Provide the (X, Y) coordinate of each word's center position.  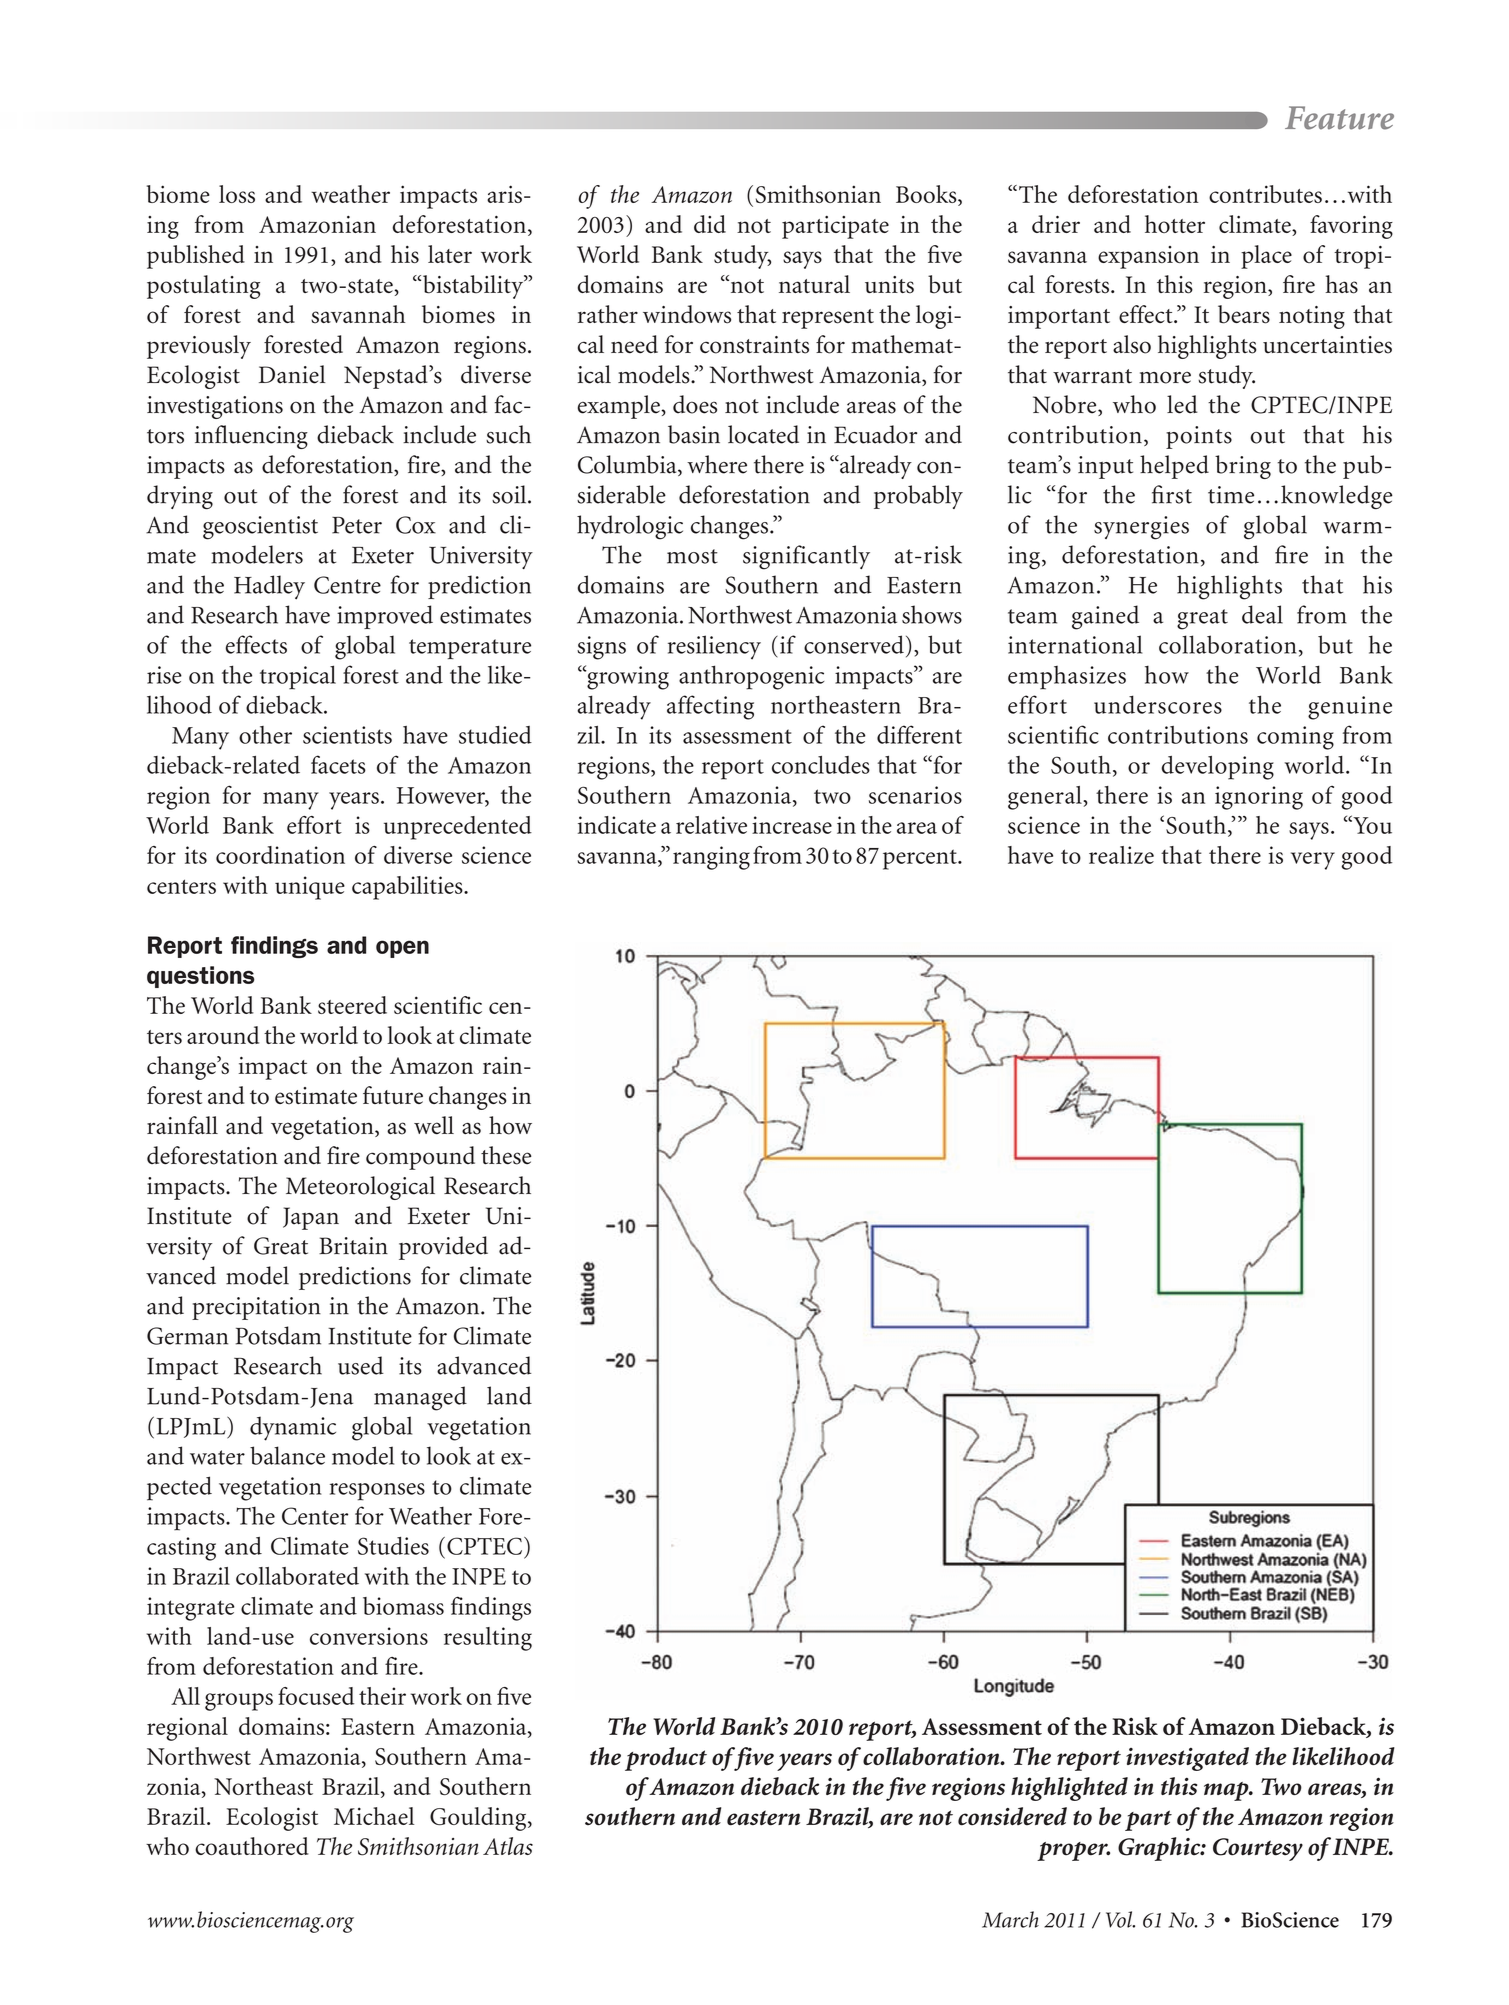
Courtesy (1258, 1849)
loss (237, 194)
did (710, 224)
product (666, 1759)
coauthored (252, 1846)
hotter (1175, 224)
